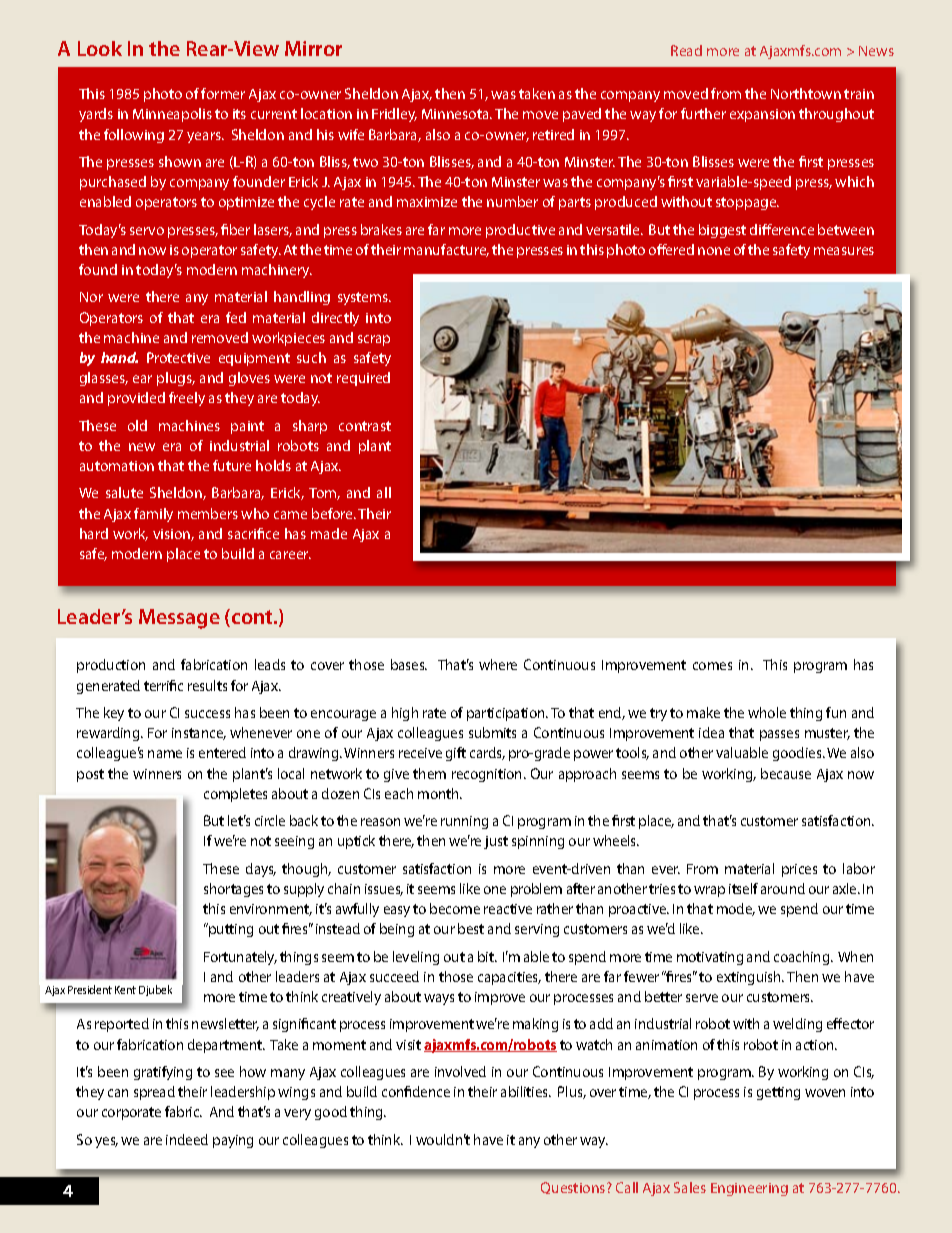 The width and height of the document is (952, 1233). I want to click on indeed, so click(187, 1139).
